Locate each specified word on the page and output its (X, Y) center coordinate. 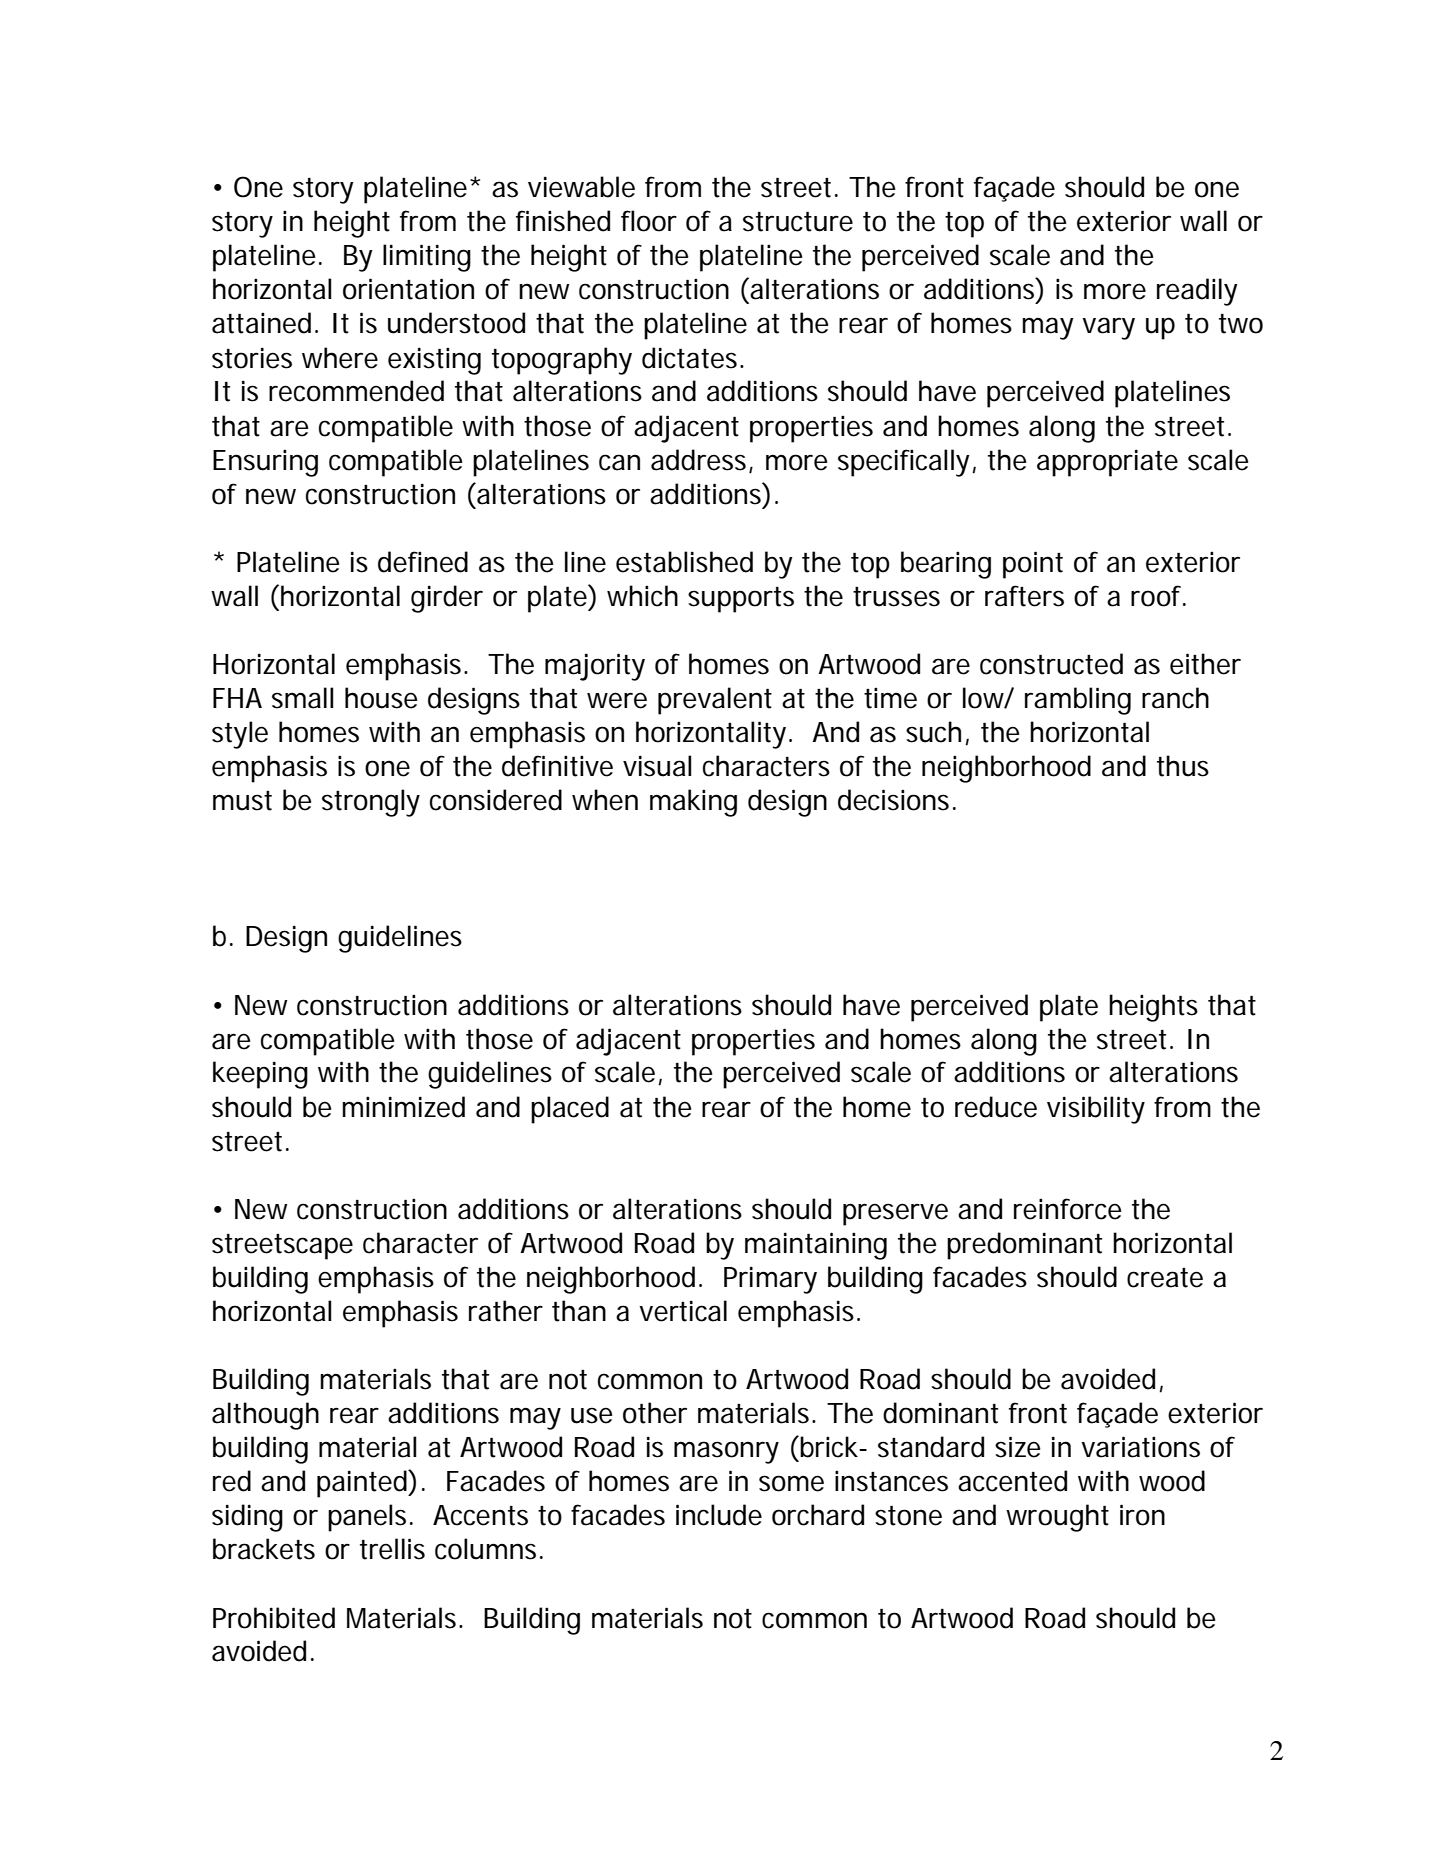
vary (1108, 328)
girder (447, 599)
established (684, 562)
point (1033, 565)
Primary (770, 1280)
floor (649, 221)
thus (1183, 766)
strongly (371, 803)
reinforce (1067, 1209)
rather (506, 1311)
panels (367, 1518)
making (693, 803)
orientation (408, 289)
